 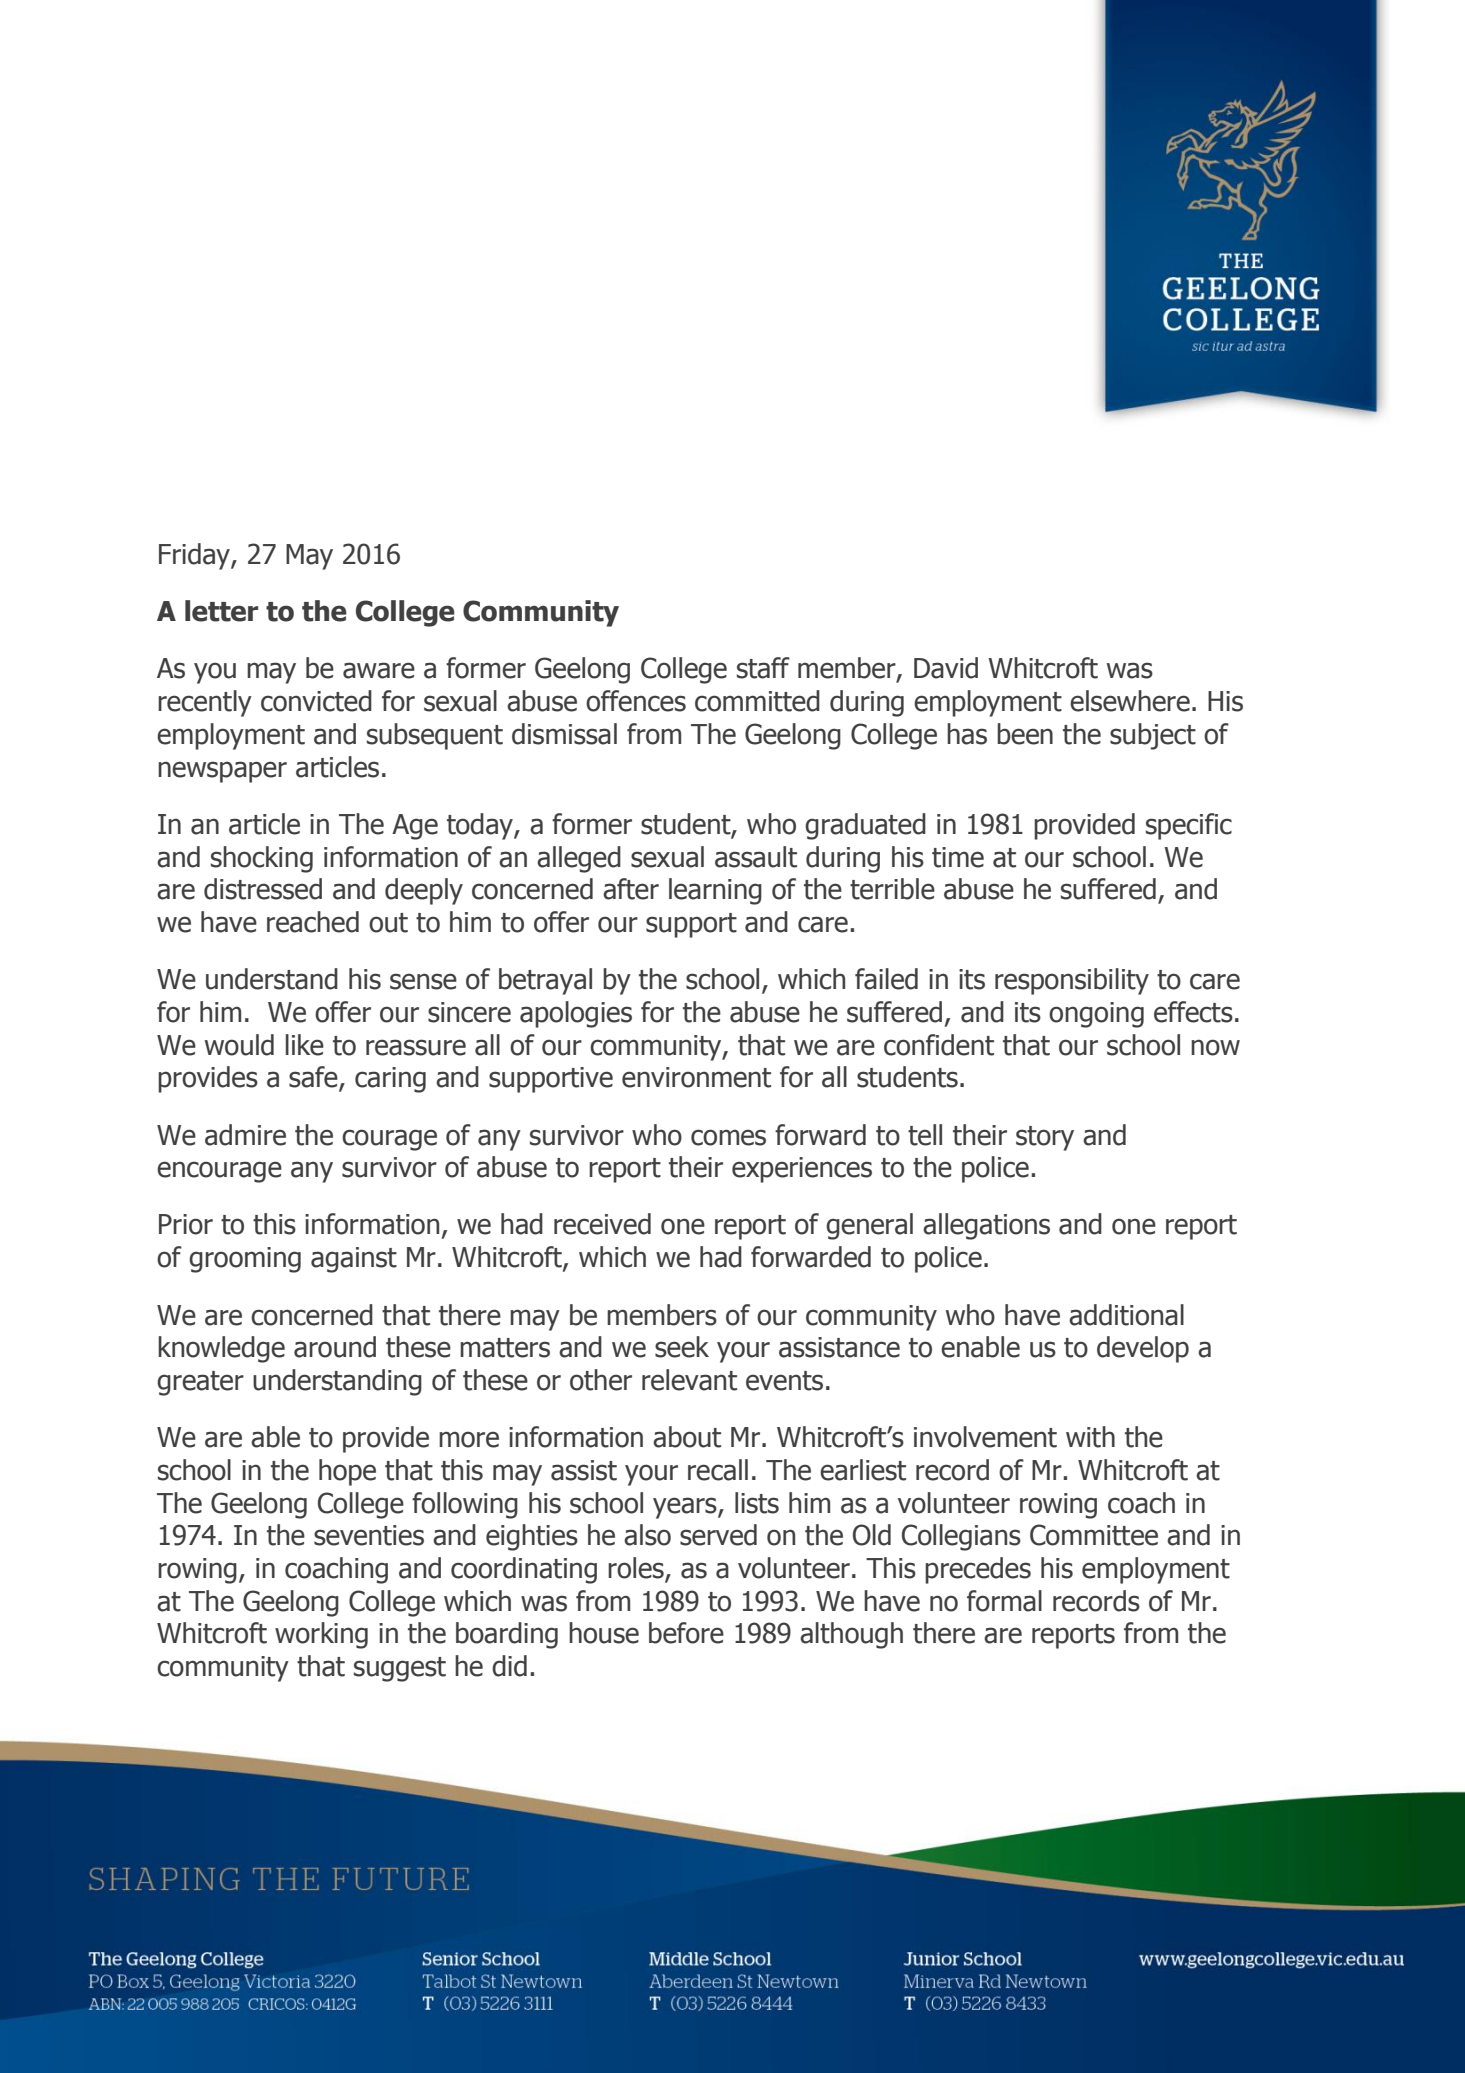 What do you see at coordinates (245, 1135) in the image?
I see `admire` at bounding box center [245, 1135].
